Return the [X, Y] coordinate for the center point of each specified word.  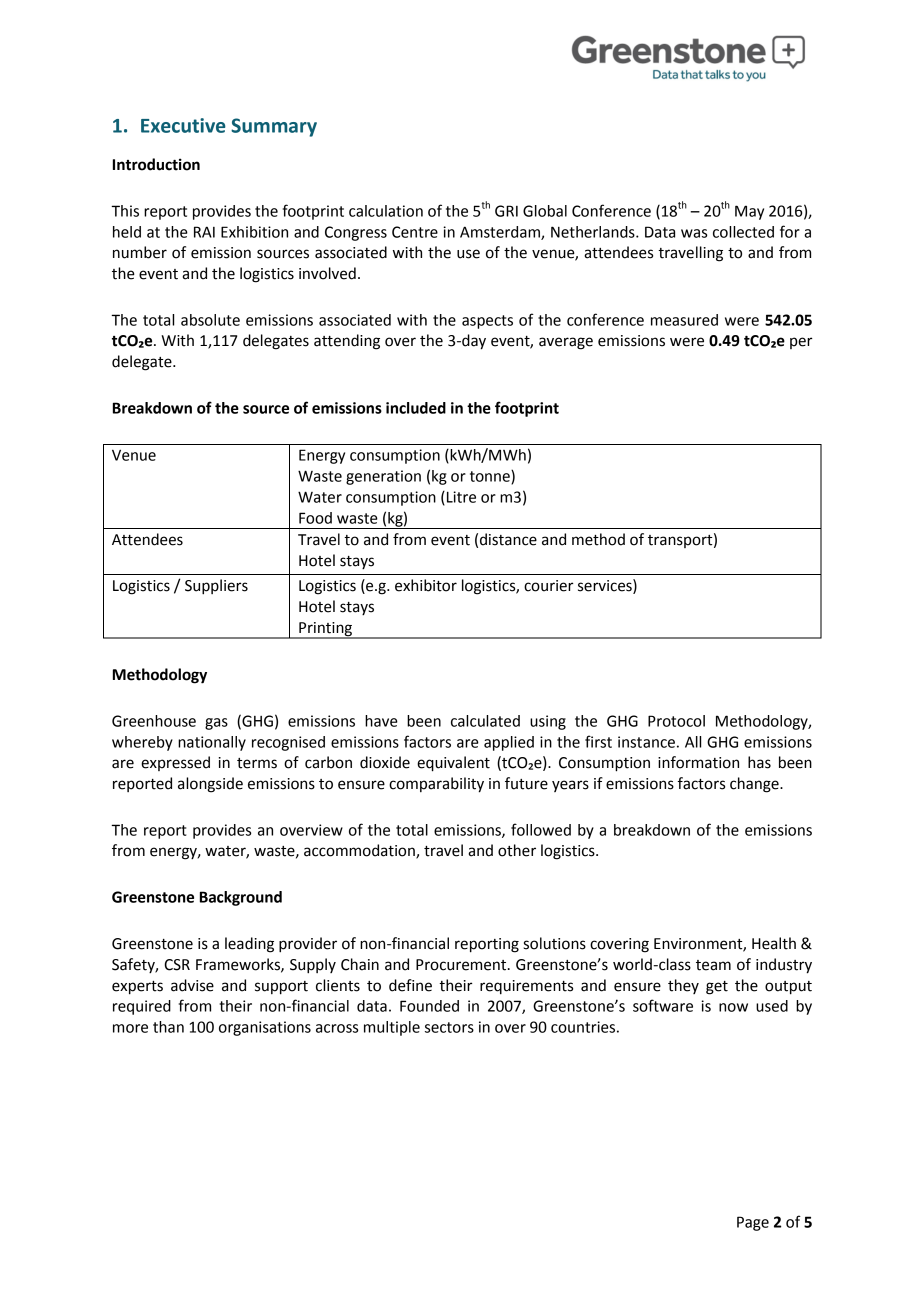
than [168, 1027]
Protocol [676, 721]
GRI [506, 211]
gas [216, 724]
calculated [485, 721]
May [749, 212]
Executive [183, 125]
